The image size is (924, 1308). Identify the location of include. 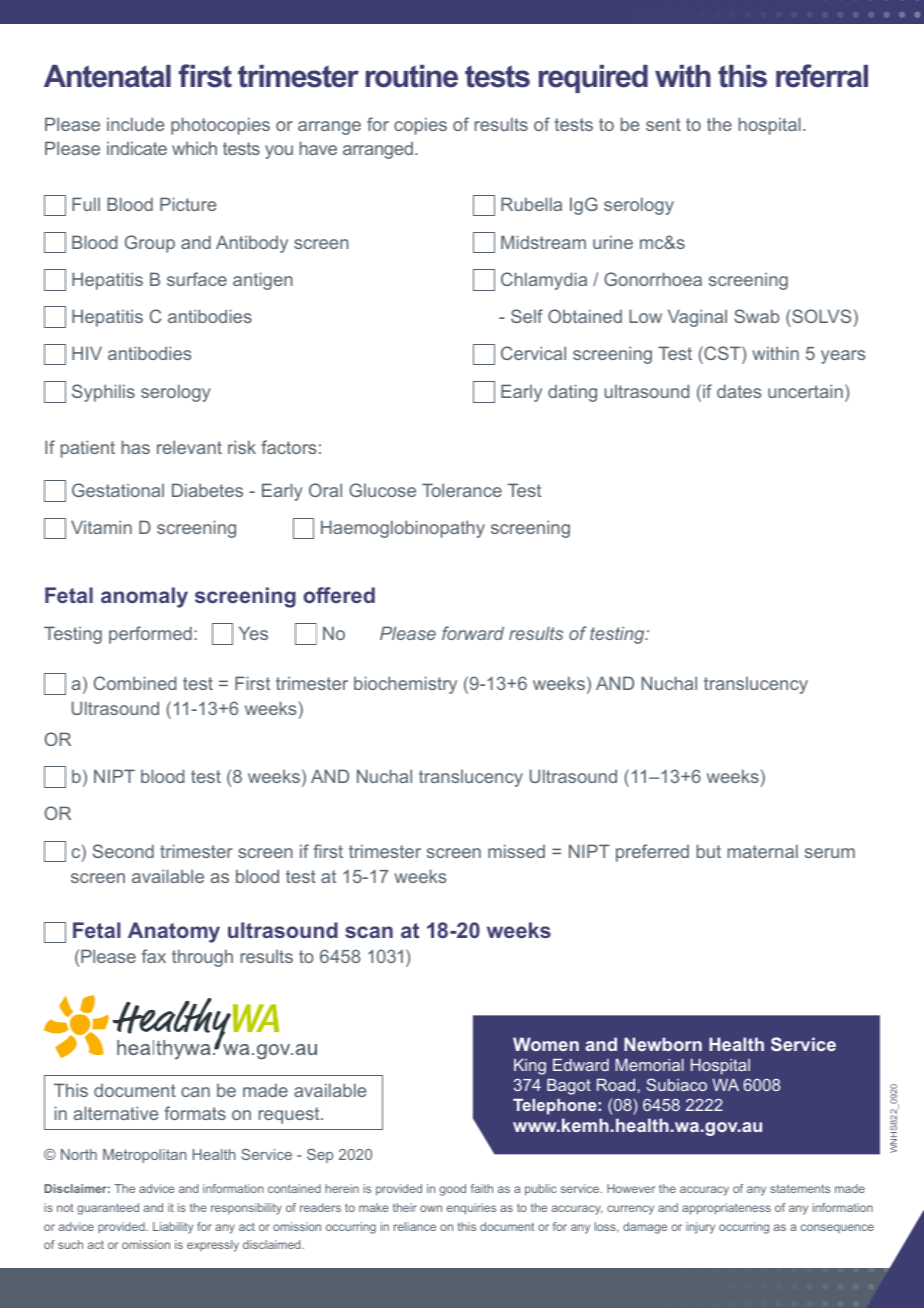
(135, 124).
